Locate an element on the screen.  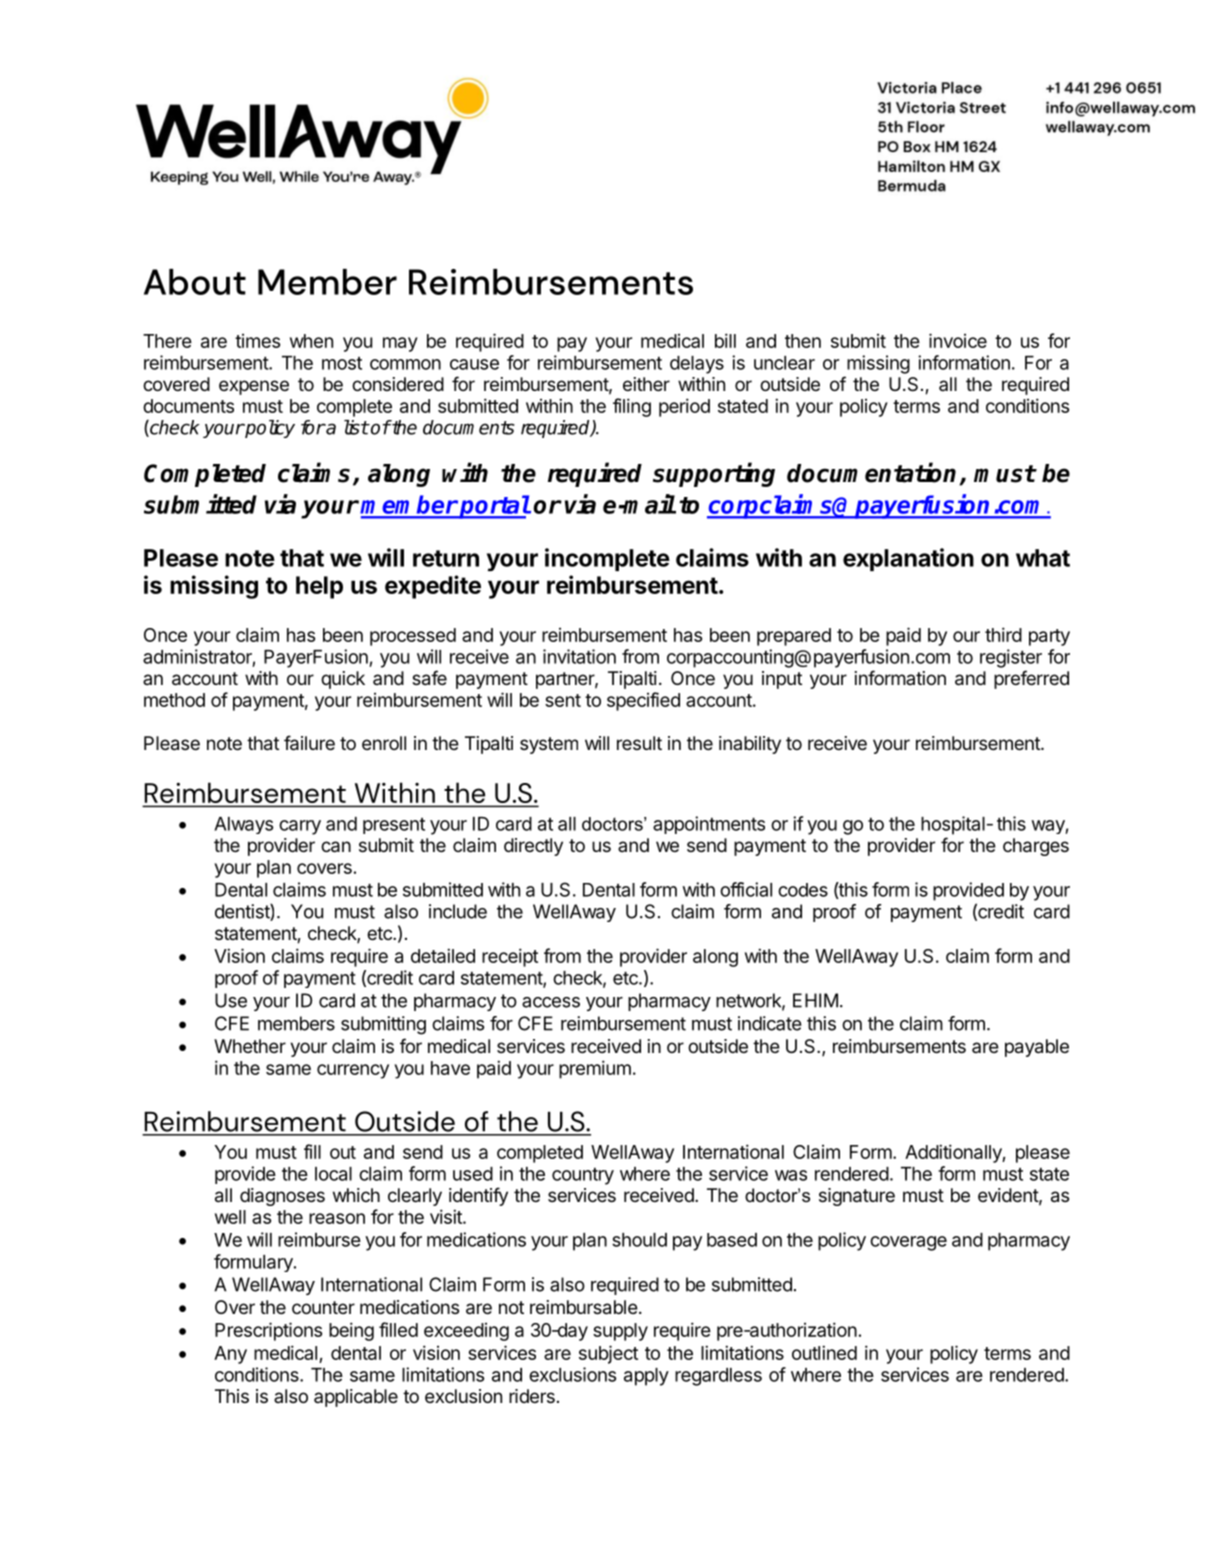
subject is located at coordinates (608, 1354).
